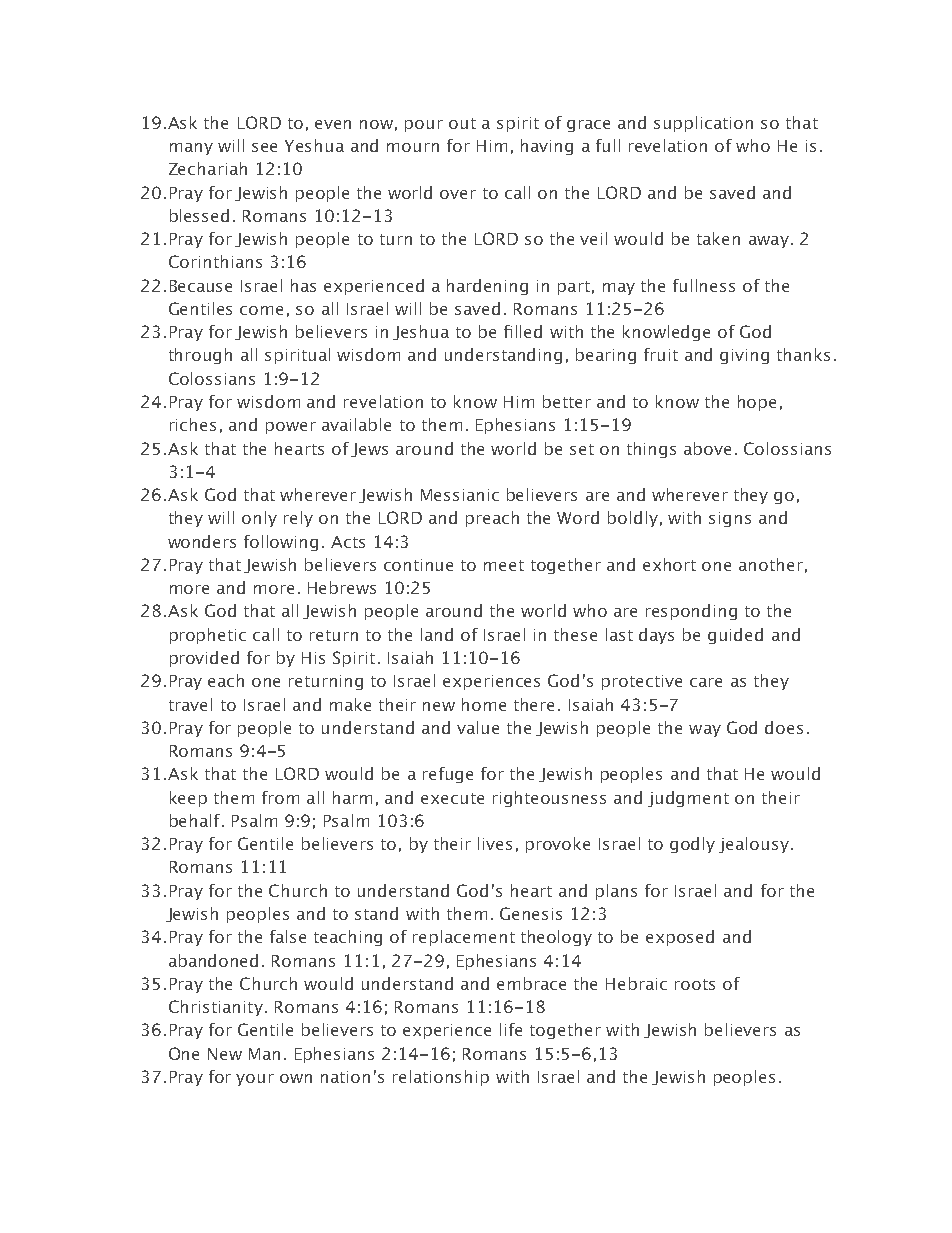 The width and height of the page is (952, 1233). I want to click on supplication, so click(703, 124).
